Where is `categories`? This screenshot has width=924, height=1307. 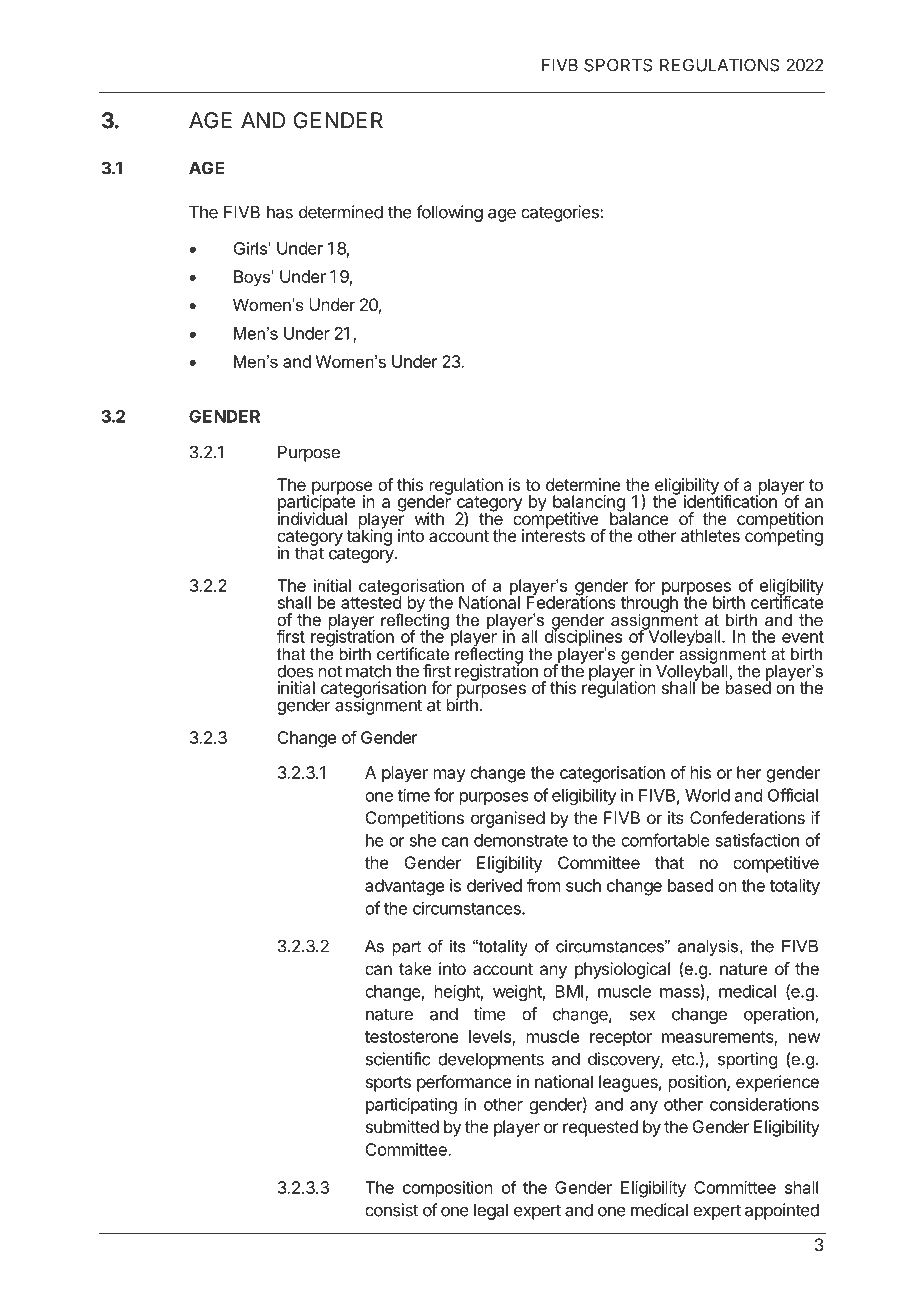
categories is located at coordinates (561, 213).
